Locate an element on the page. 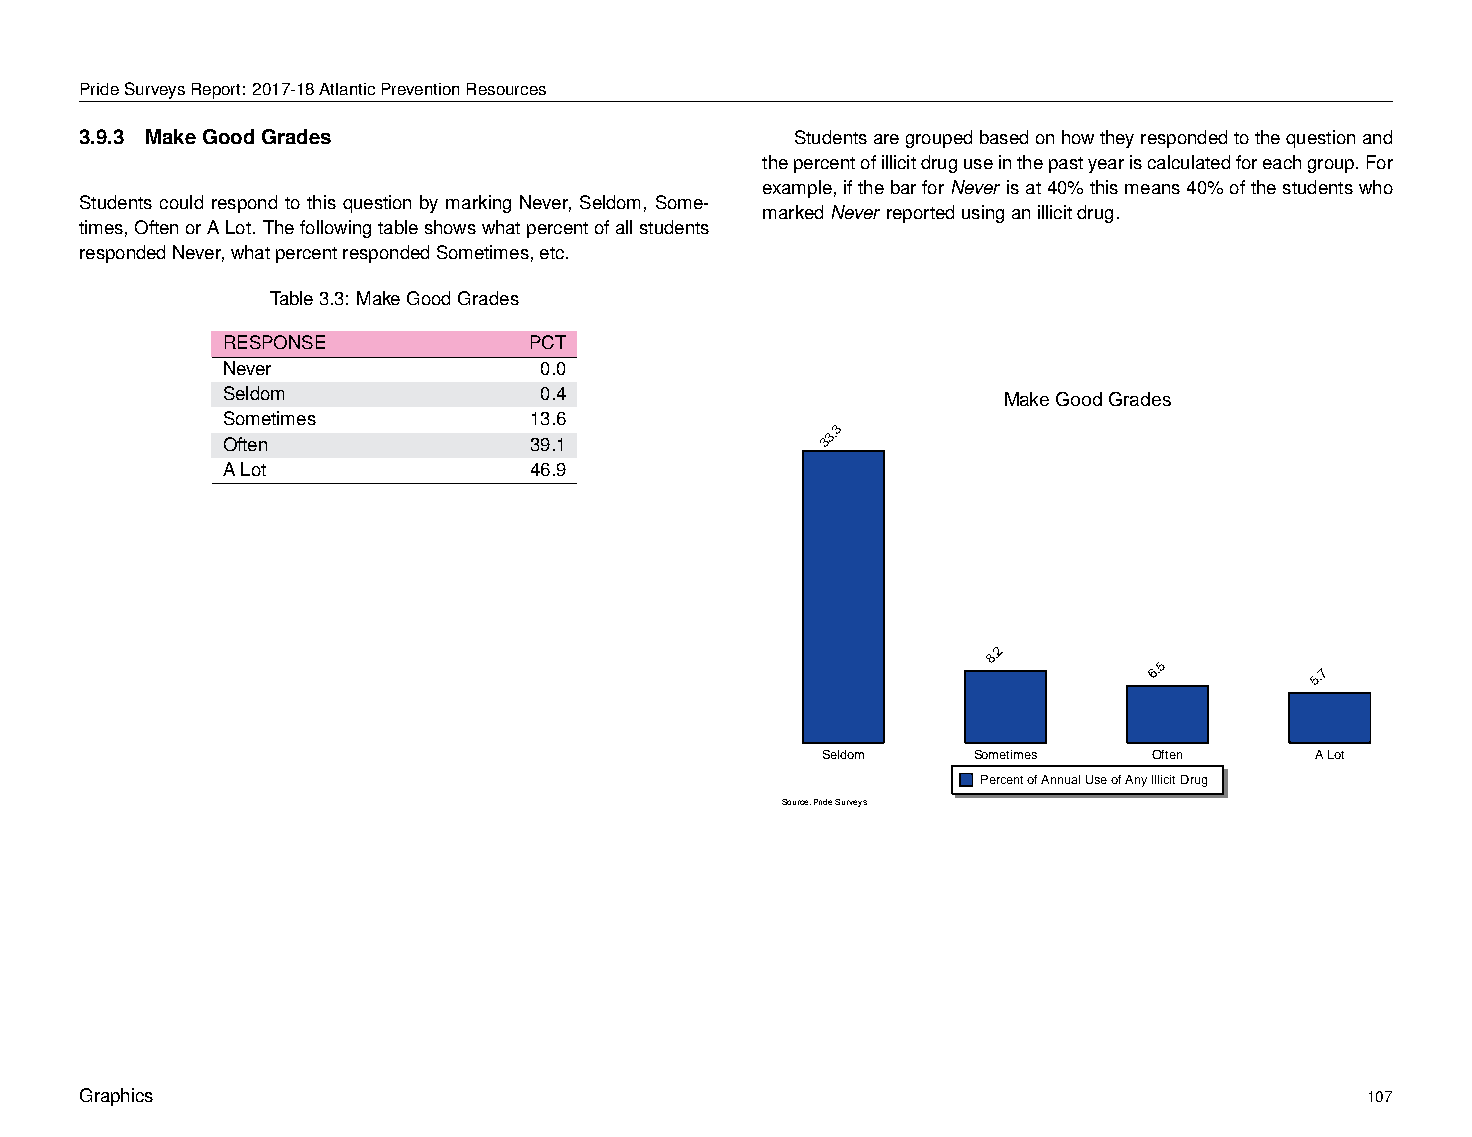 The width and height of the document is (1472, 1137). all is located at coordinates (624, 227).
